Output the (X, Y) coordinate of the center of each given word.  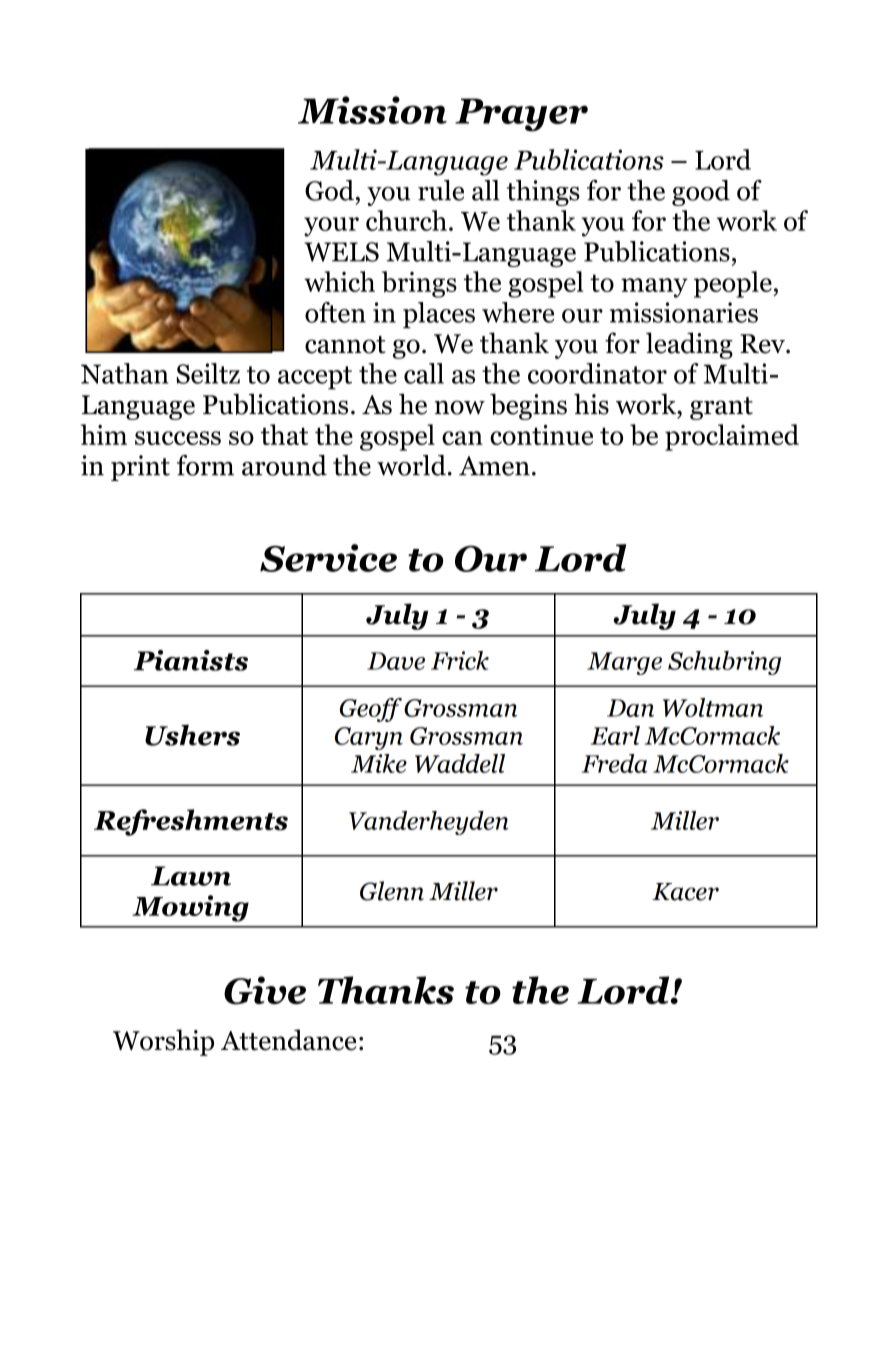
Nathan (125, 373)
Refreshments (191, 822)
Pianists (191, 660)
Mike (379, 763)
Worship (163, 1042)
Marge (624, 663)
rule (441, 190)
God (329, 190)
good (701, 193)
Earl (615, 735)
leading (689, 345)
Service (328, 558)
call (424, 373)
